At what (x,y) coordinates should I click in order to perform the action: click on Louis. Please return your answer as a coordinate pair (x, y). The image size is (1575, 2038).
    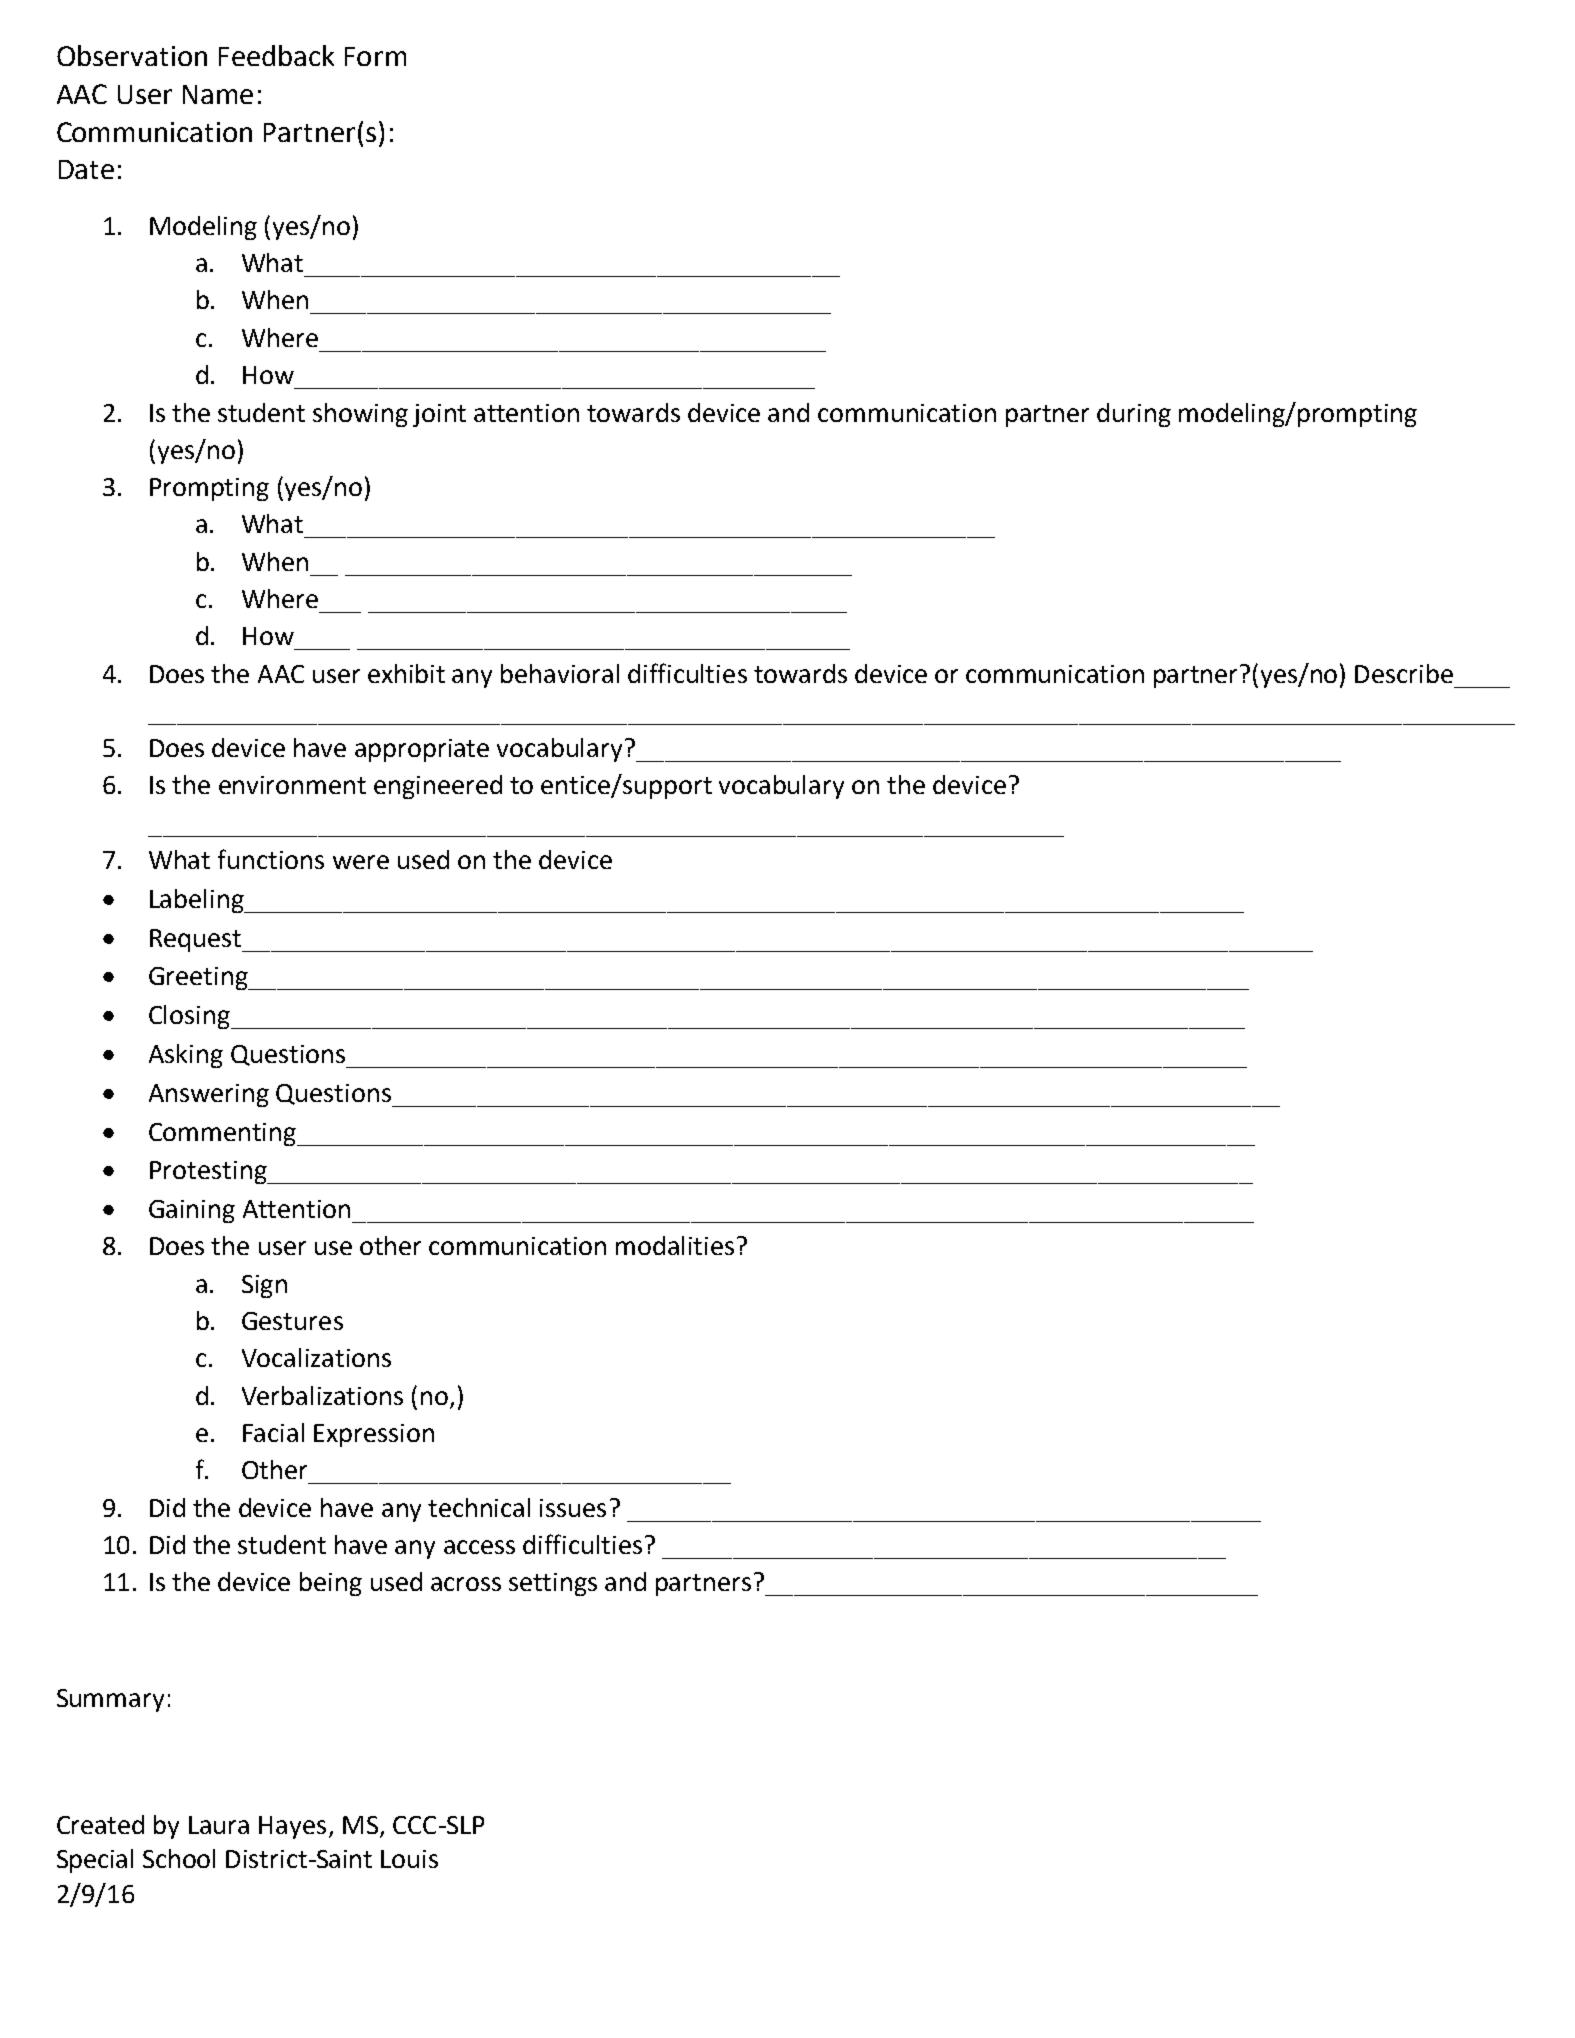
    Looking at the image, I should click on (409, 1859).
